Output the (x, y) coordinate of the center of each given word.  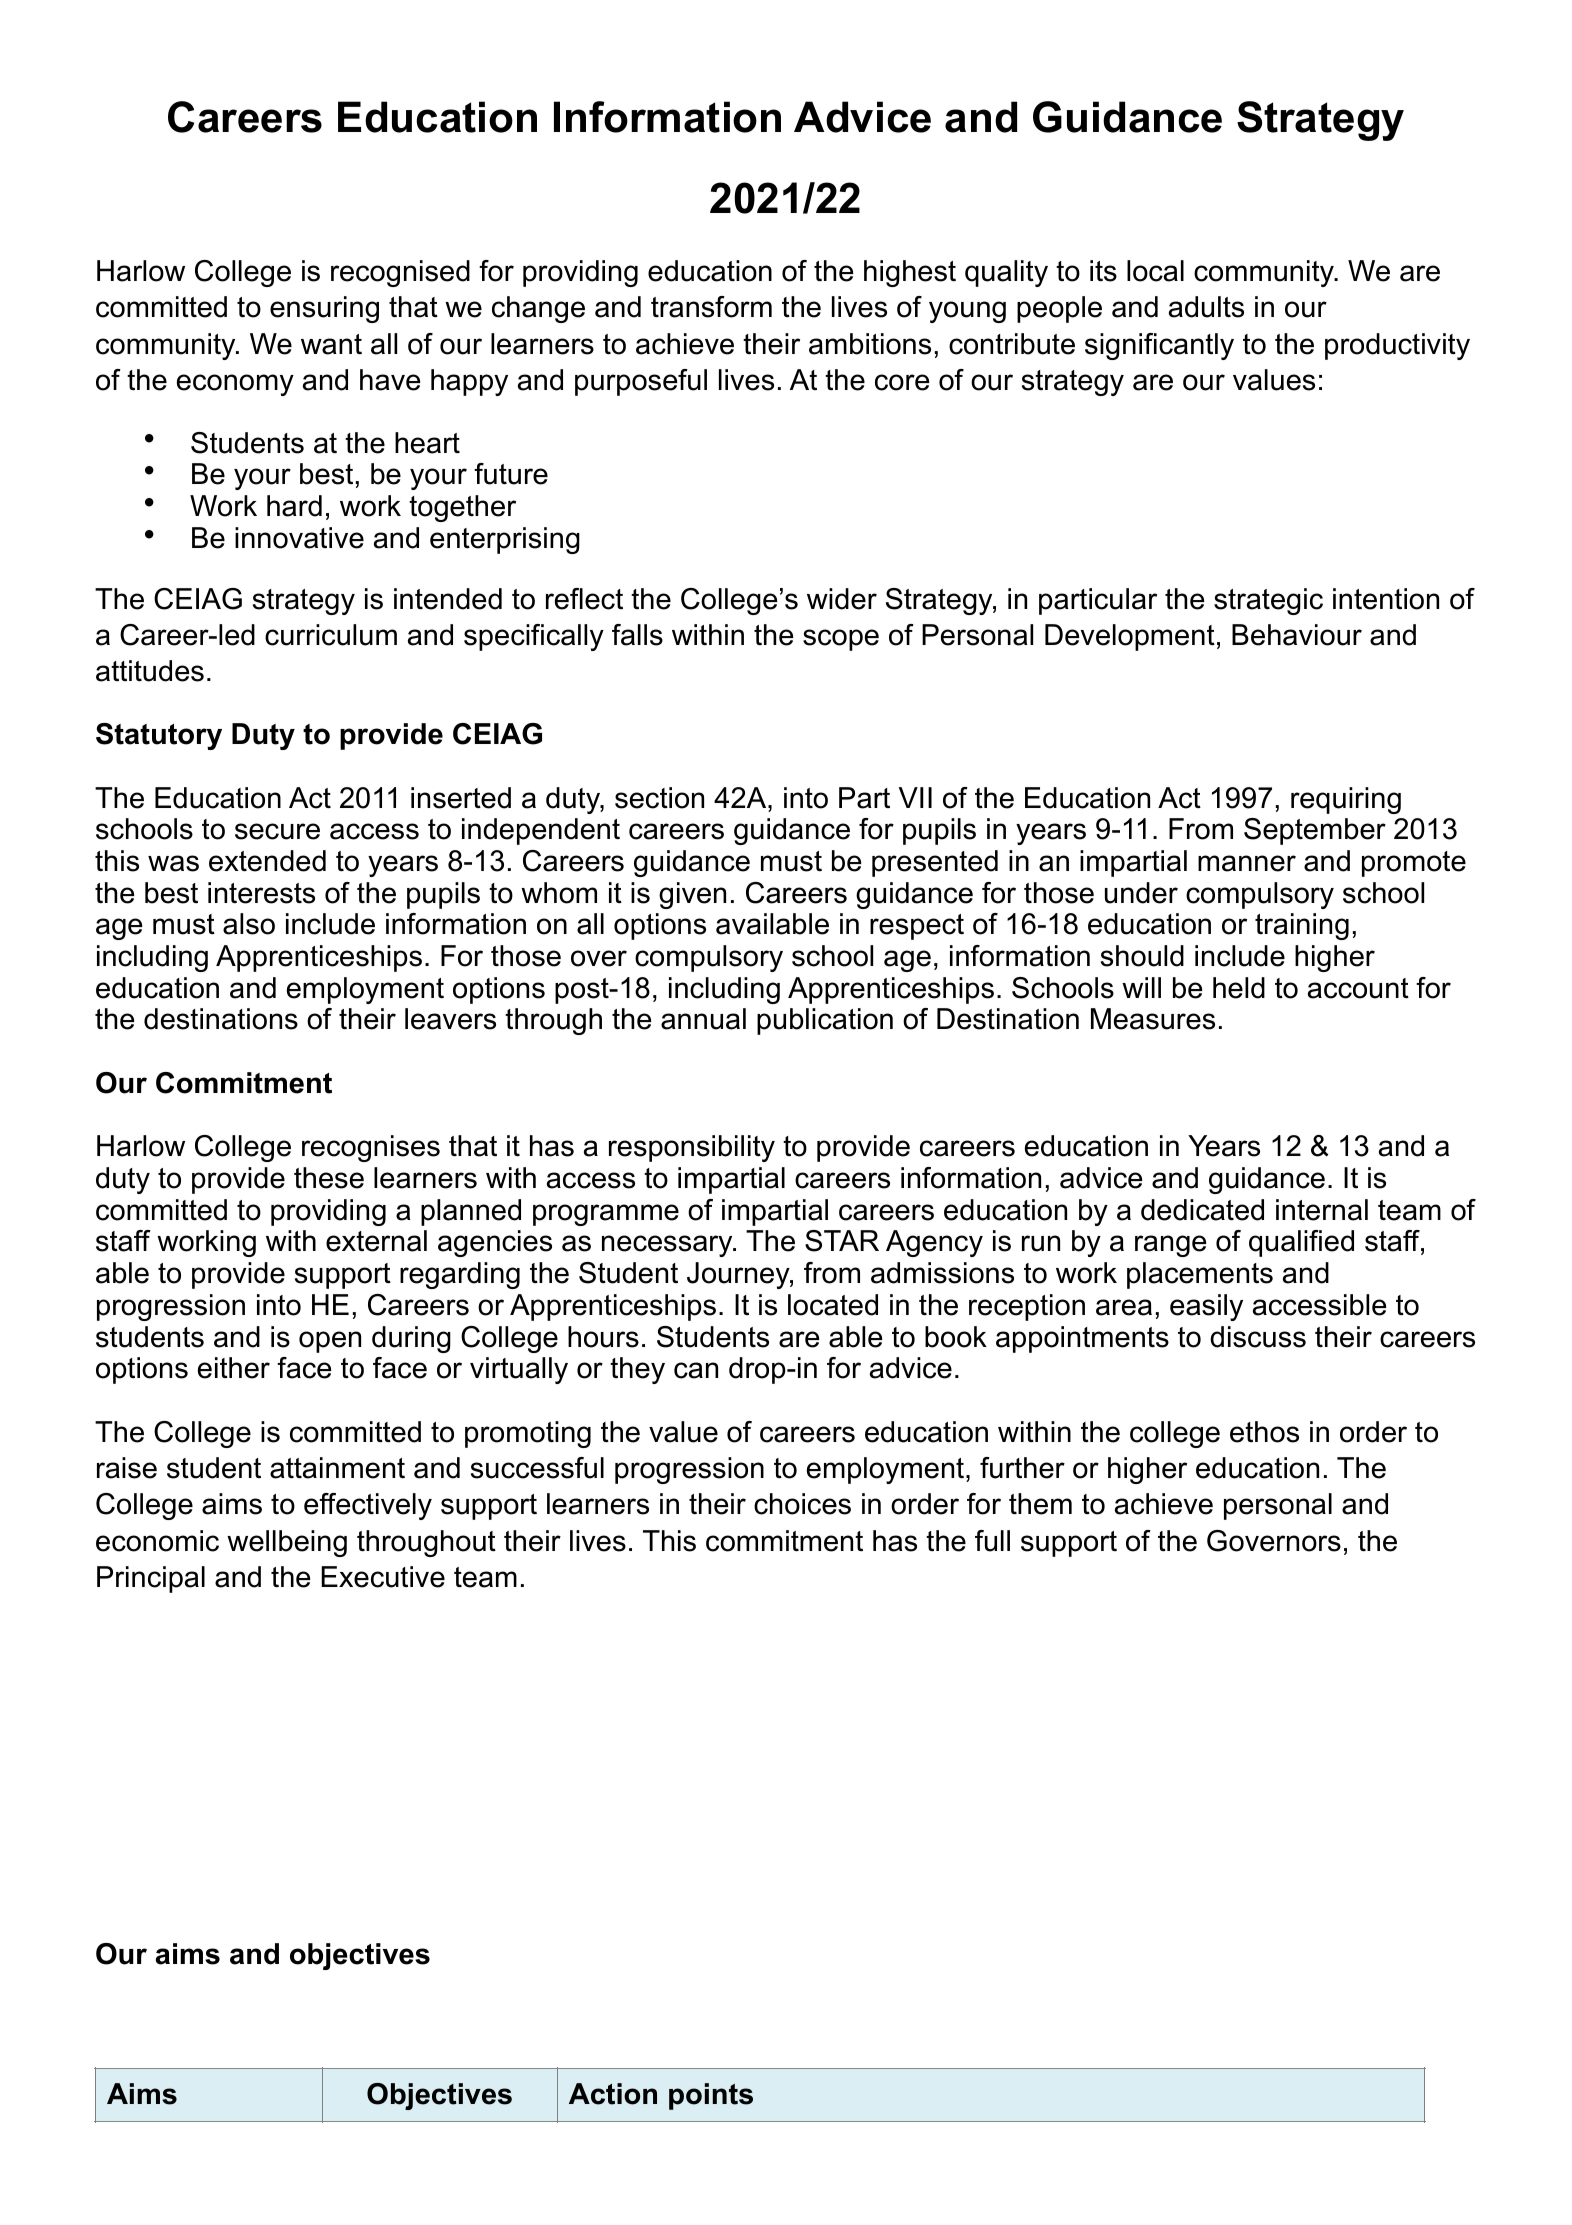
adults (1206, 307)
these (329, 1178)
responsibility (692, 1148)
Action (613, 2094)
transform (711, 307)
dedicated (1202, 1210)
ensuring (324, 309)
